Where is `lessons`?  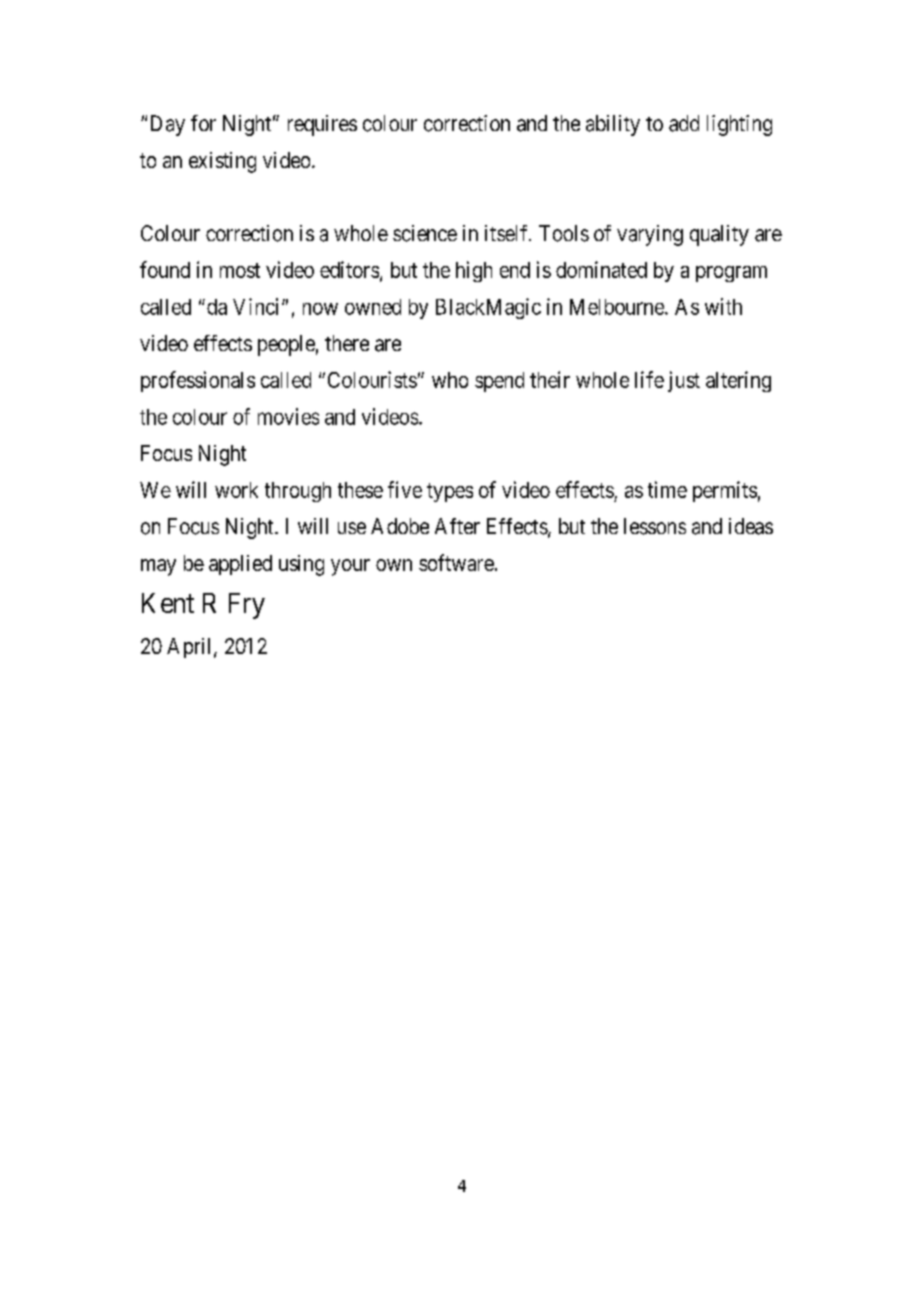
lessons is located at coordinates (655, 526).
